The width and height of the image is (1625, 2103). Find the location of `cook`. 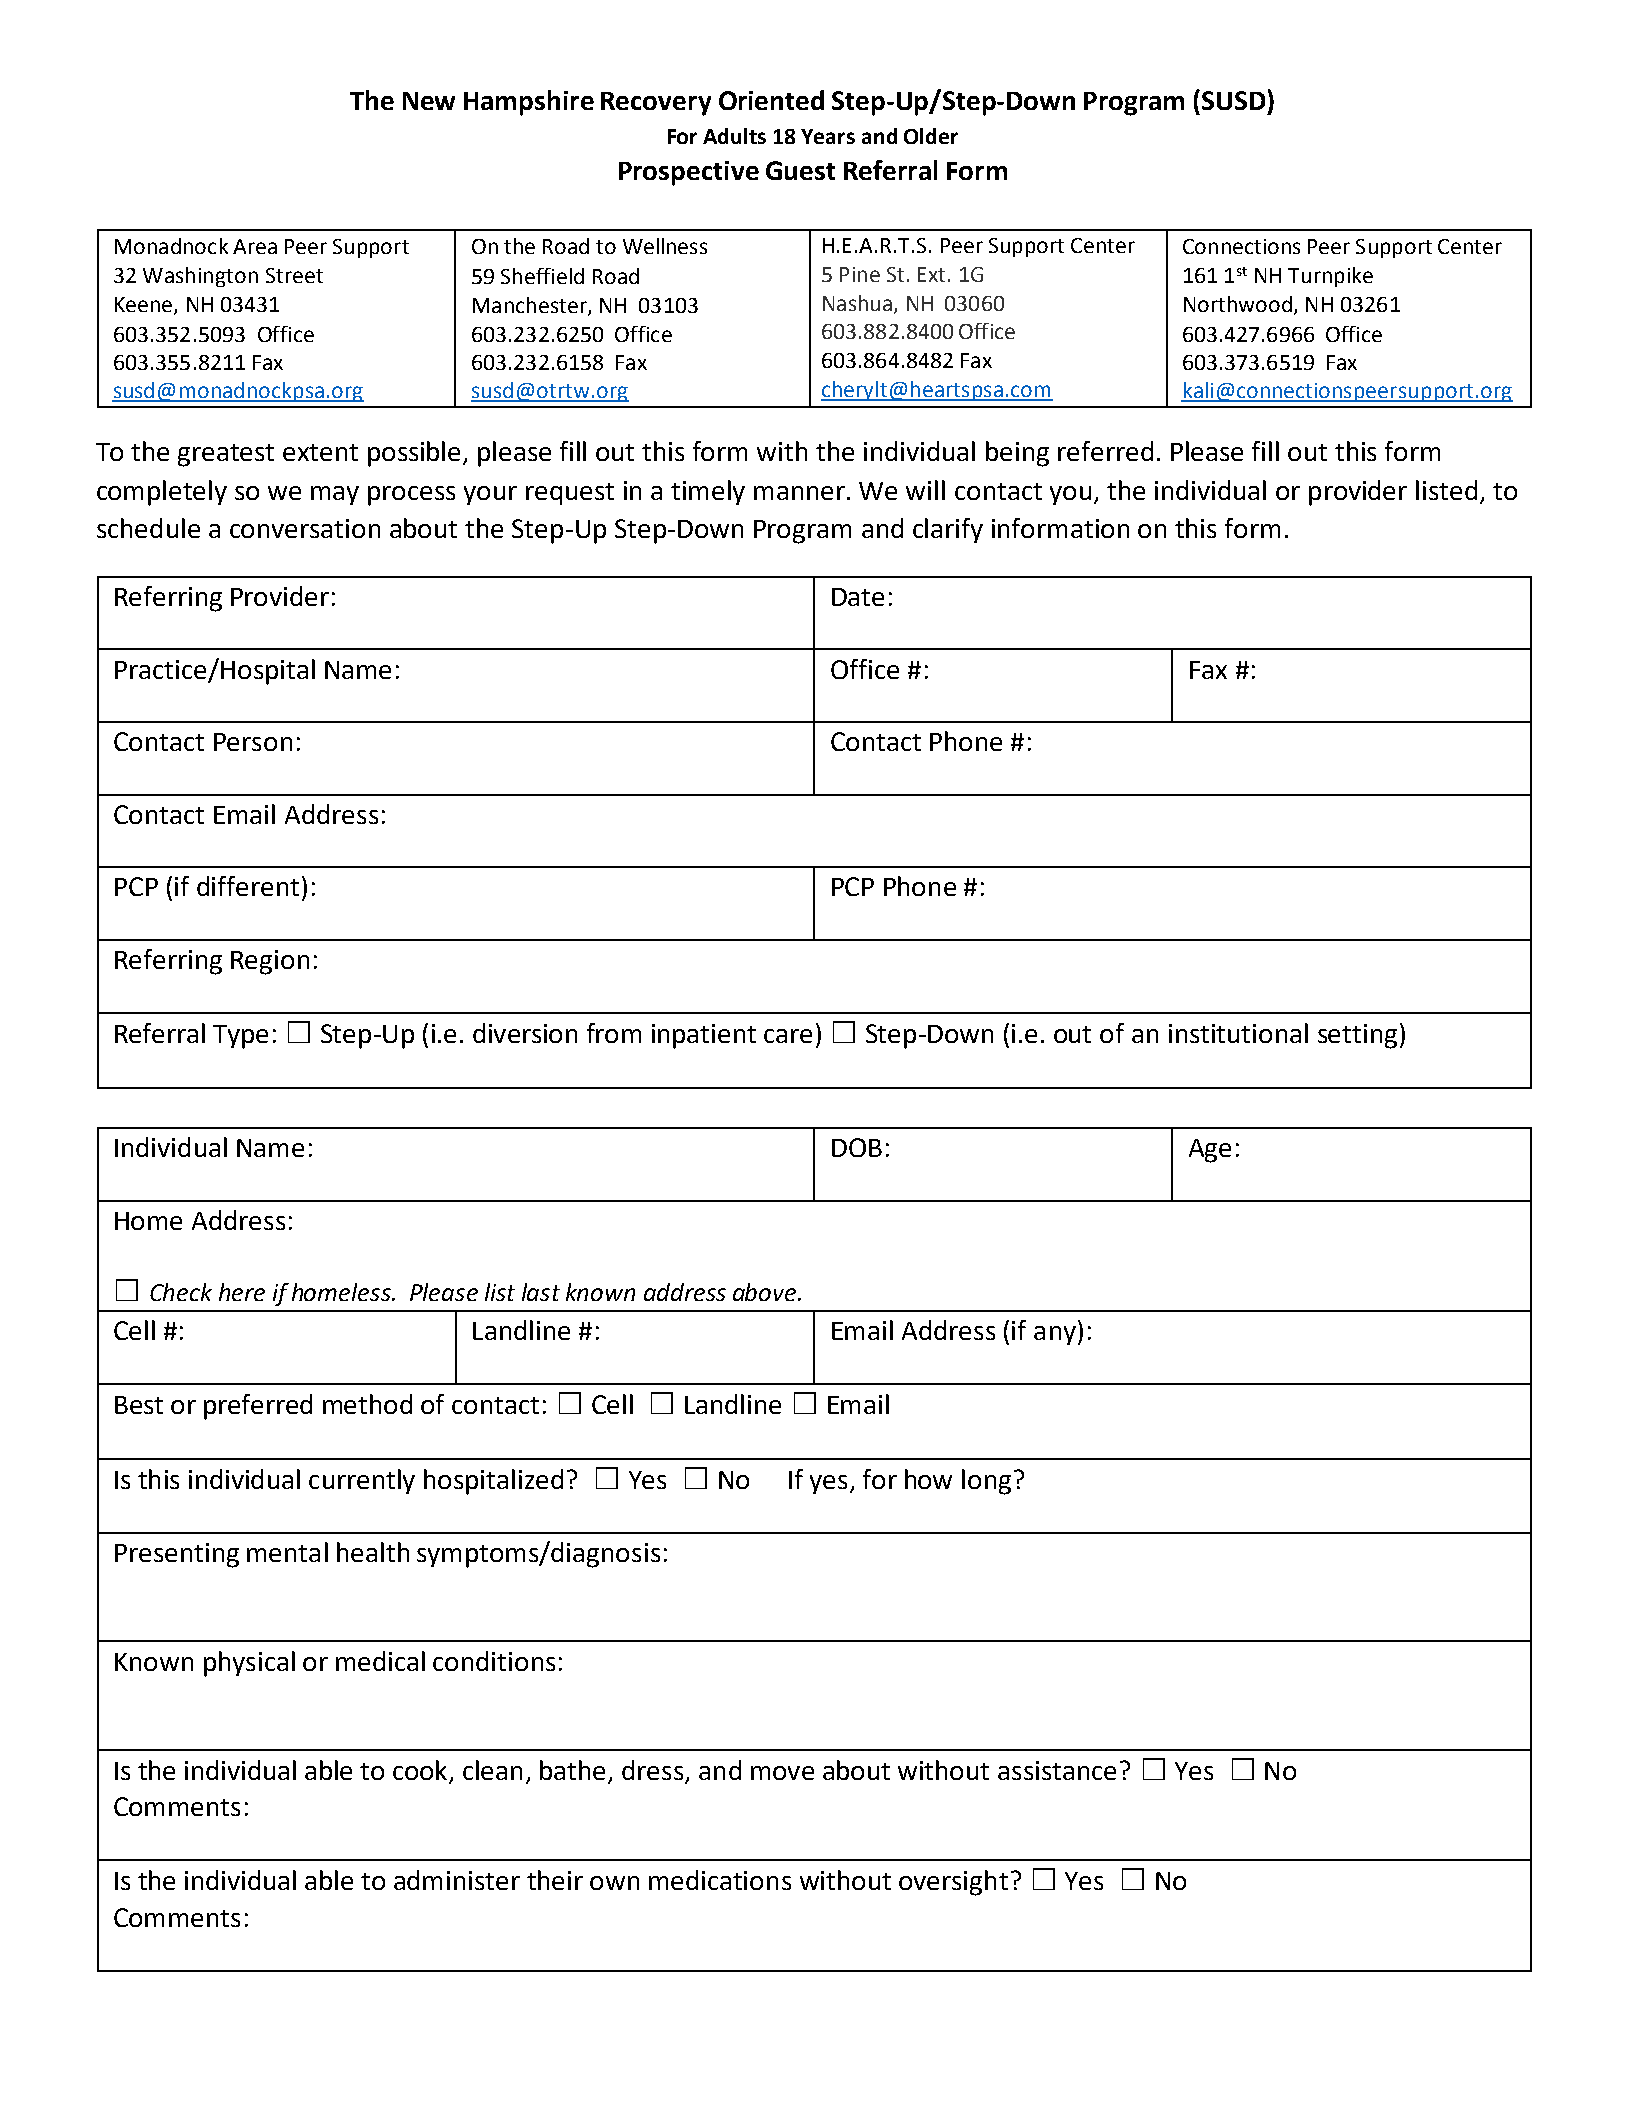

cook is located at coordinates (421, 1771).
